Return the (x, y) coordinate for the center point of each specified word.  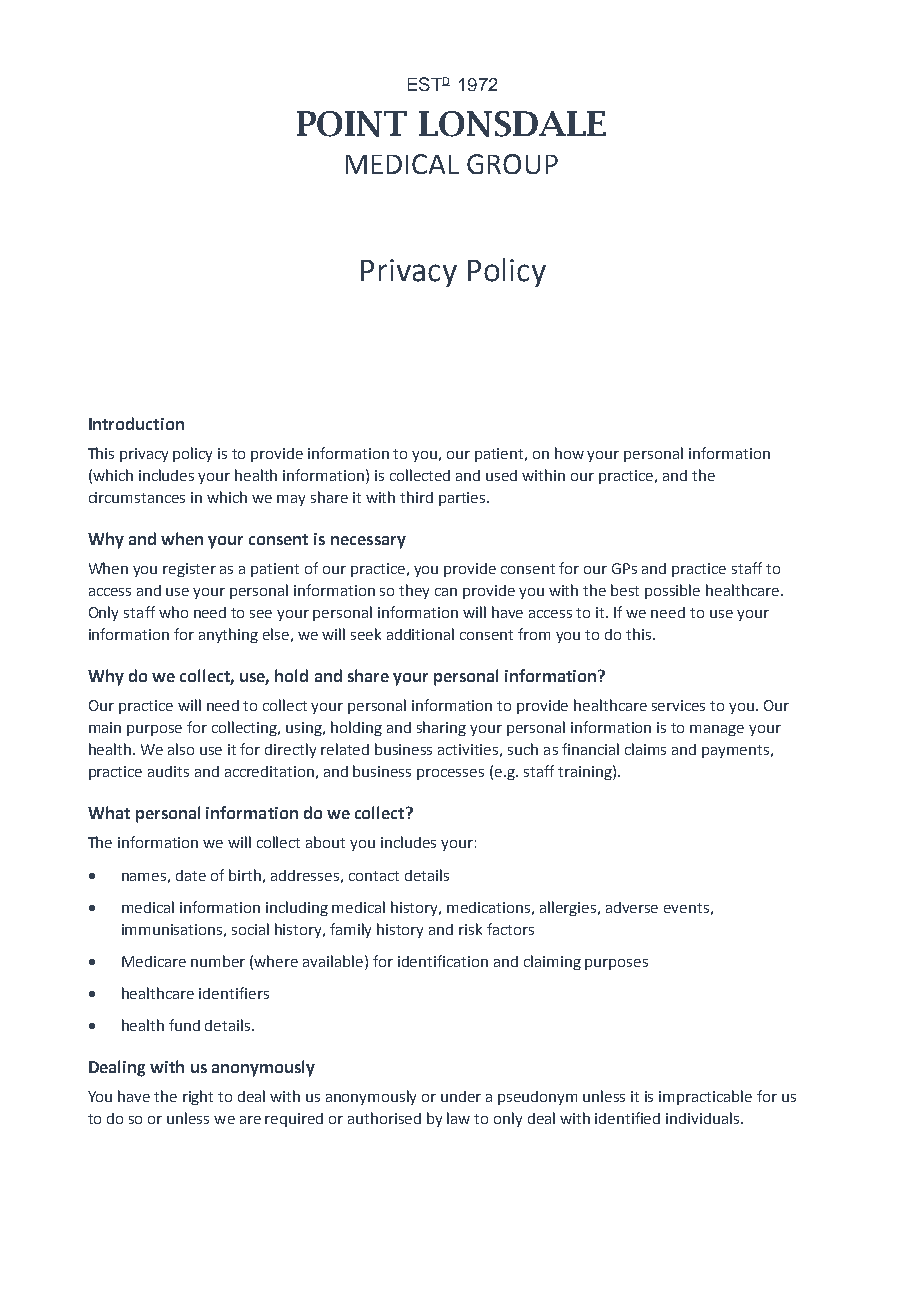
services (678, 705)
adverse (632, 907)
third (416, 497)
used (501, 475)
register (189, 570)
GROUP (512, 164)
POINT (352, 124)
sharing (441, 728)
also (181, 749)
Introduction (136, 423)
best (625, 590)
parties (463, 499)
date (191, 875)
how (569, 453)
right (198, 1097)
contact (374, 876)
